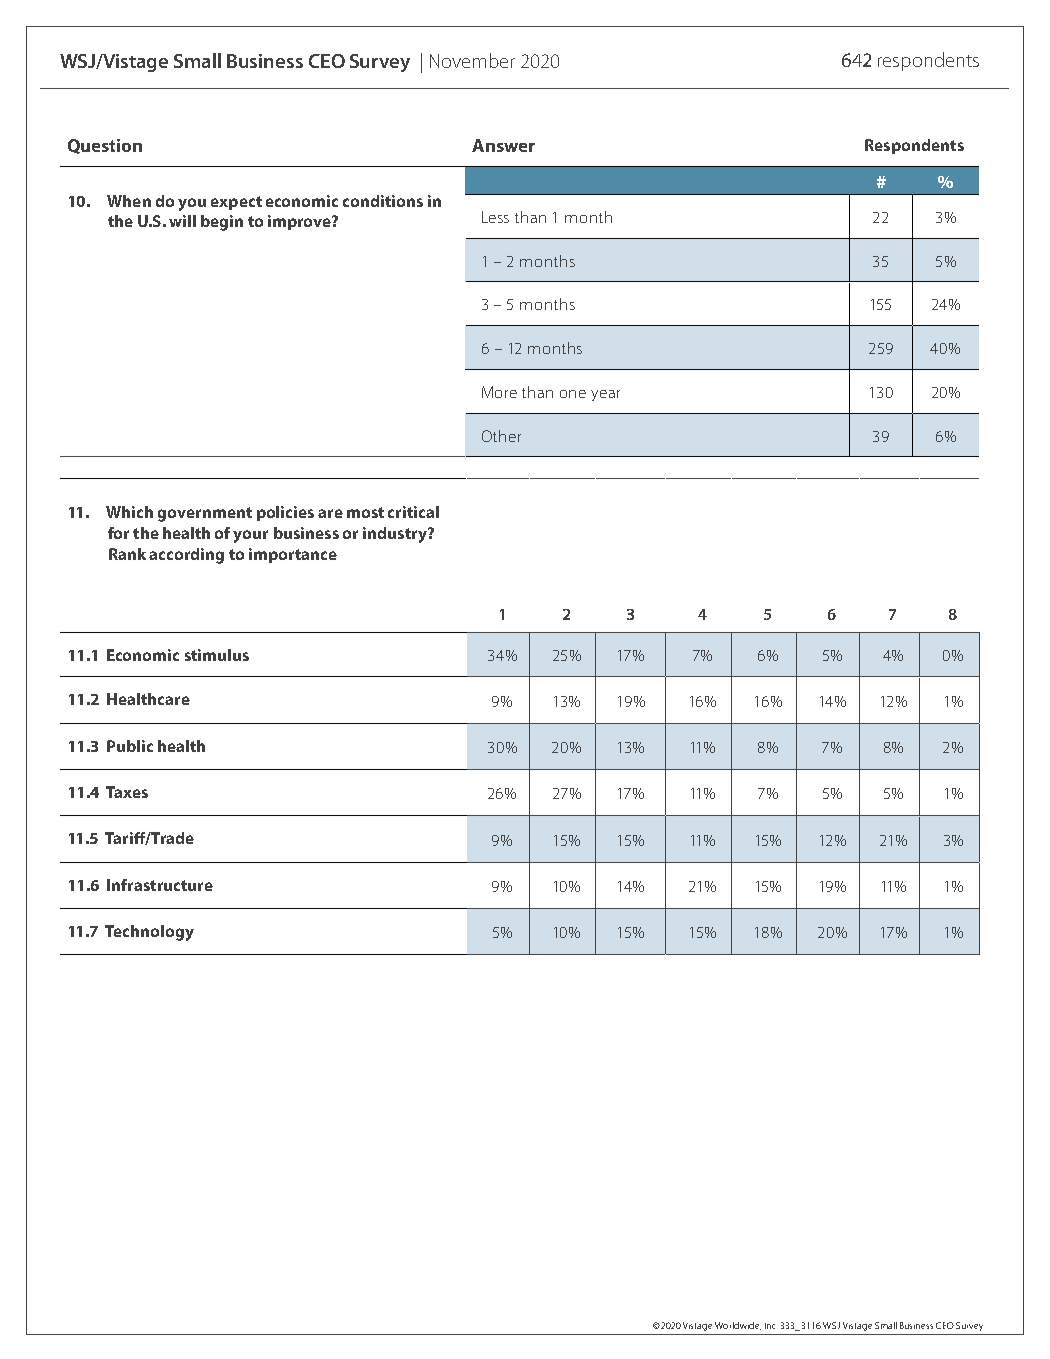  What do you see at coordinates (149, 933) in the screenshot?
I see `Technology` at bounding box center [149, 933].
